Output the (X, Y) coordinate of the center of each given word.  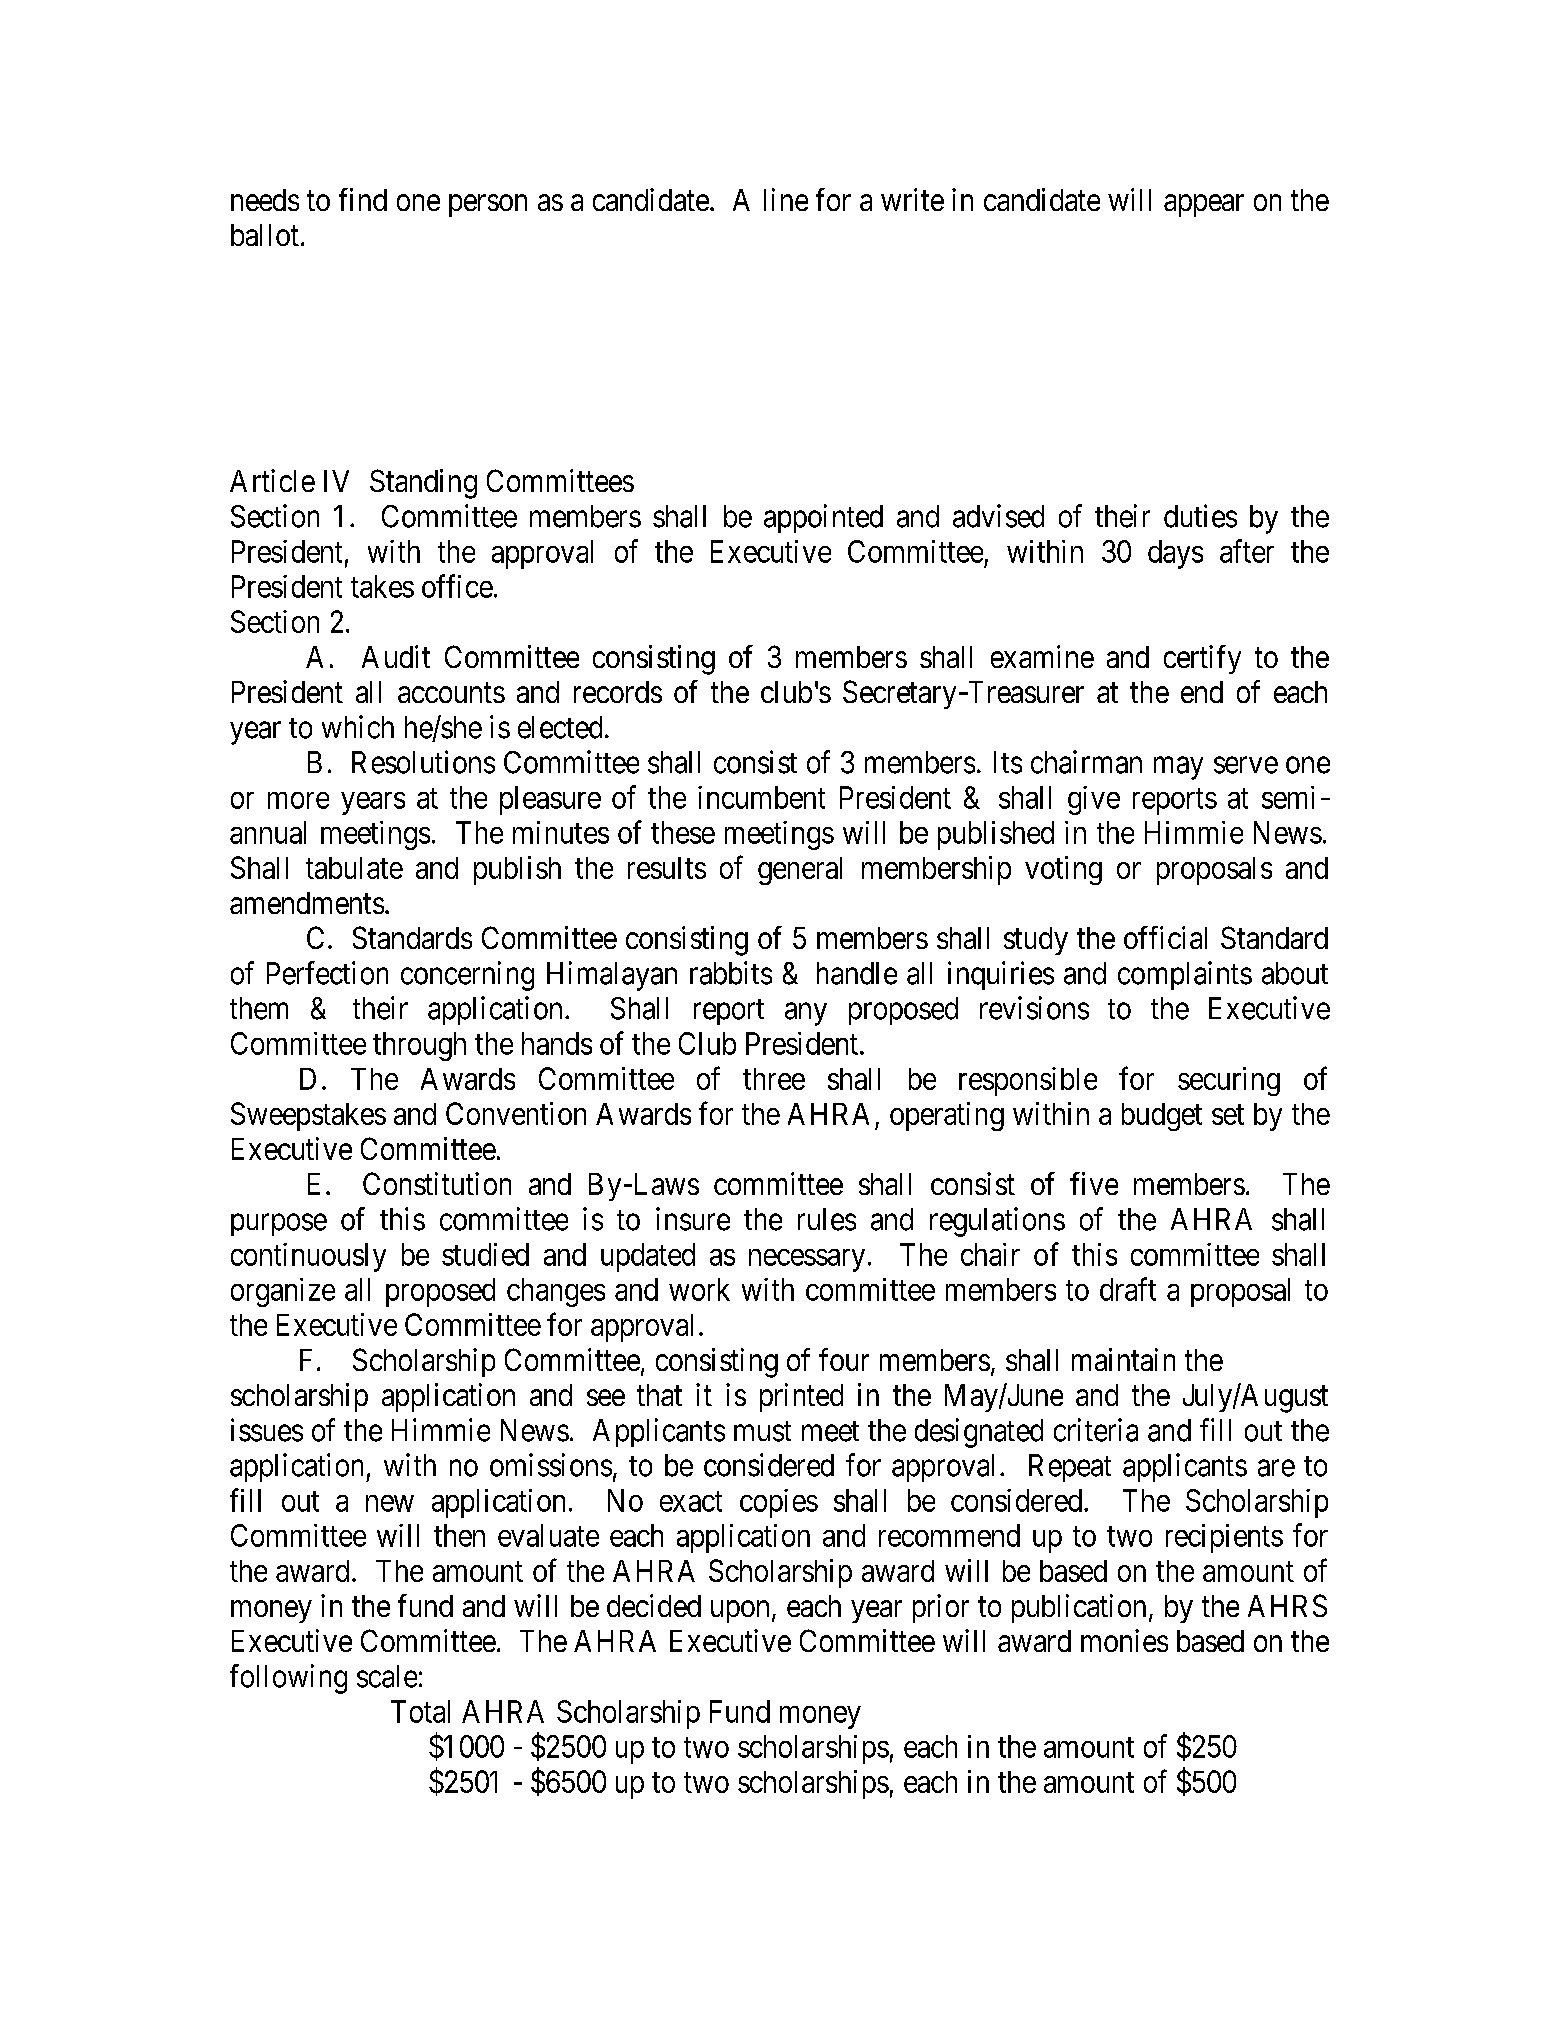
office (457, 586)
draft (1128, 1289)
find (363, 199)
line (786, 199)
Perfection (327, 973)
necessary (807, 1260)
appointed (823, 518)
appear (1204, 205)
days (1175, 554)
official (1165, 937)
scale (387, 1676)
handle (857, 973)
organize (283, 1292)
